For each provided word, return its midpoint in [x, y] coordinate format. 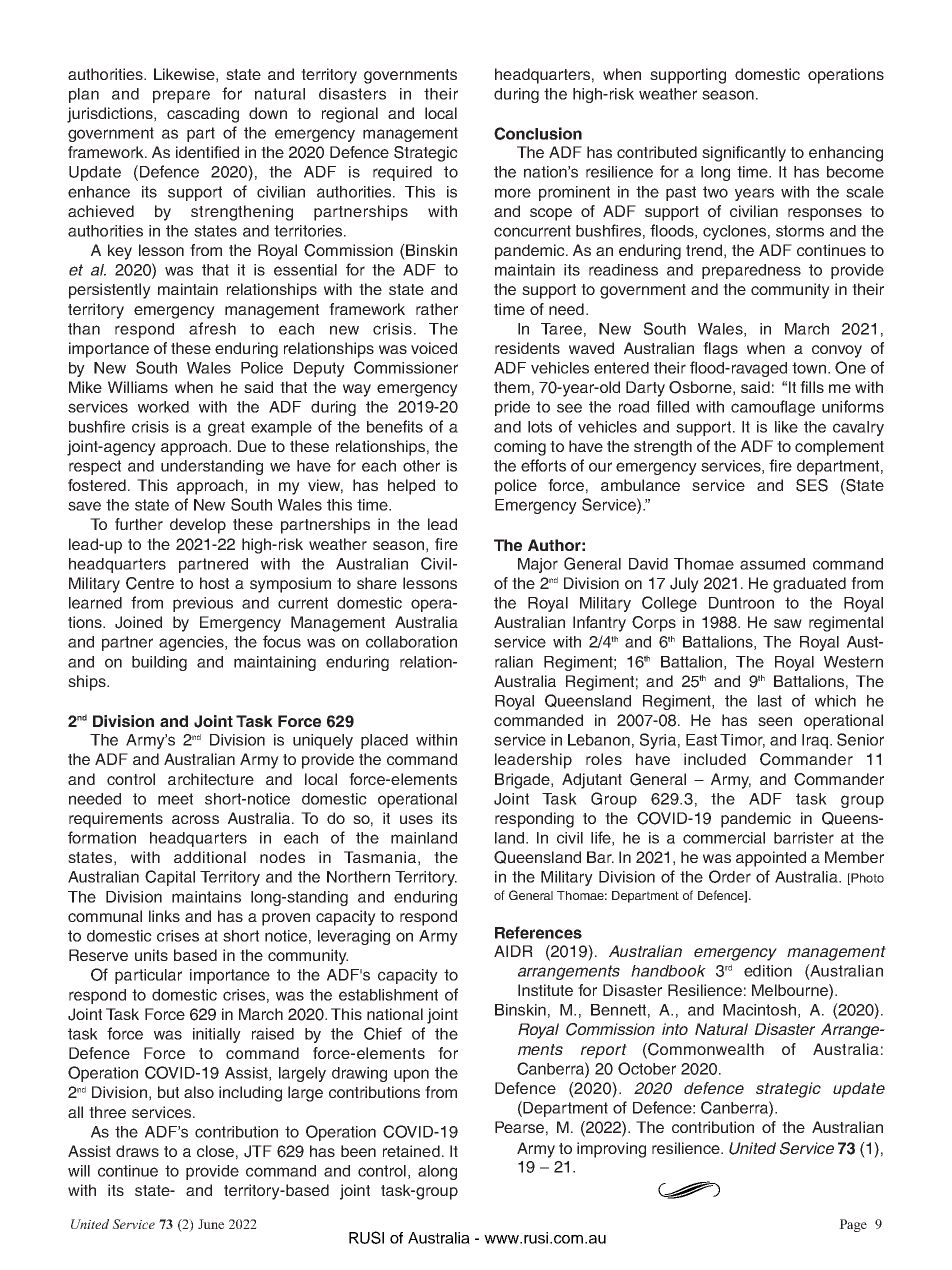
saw [788, 623]
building [159, 663]
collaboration [411, 642]
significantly [744, 154]
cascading [203, 115]
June [211, 1224]
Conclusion [538, 133]
